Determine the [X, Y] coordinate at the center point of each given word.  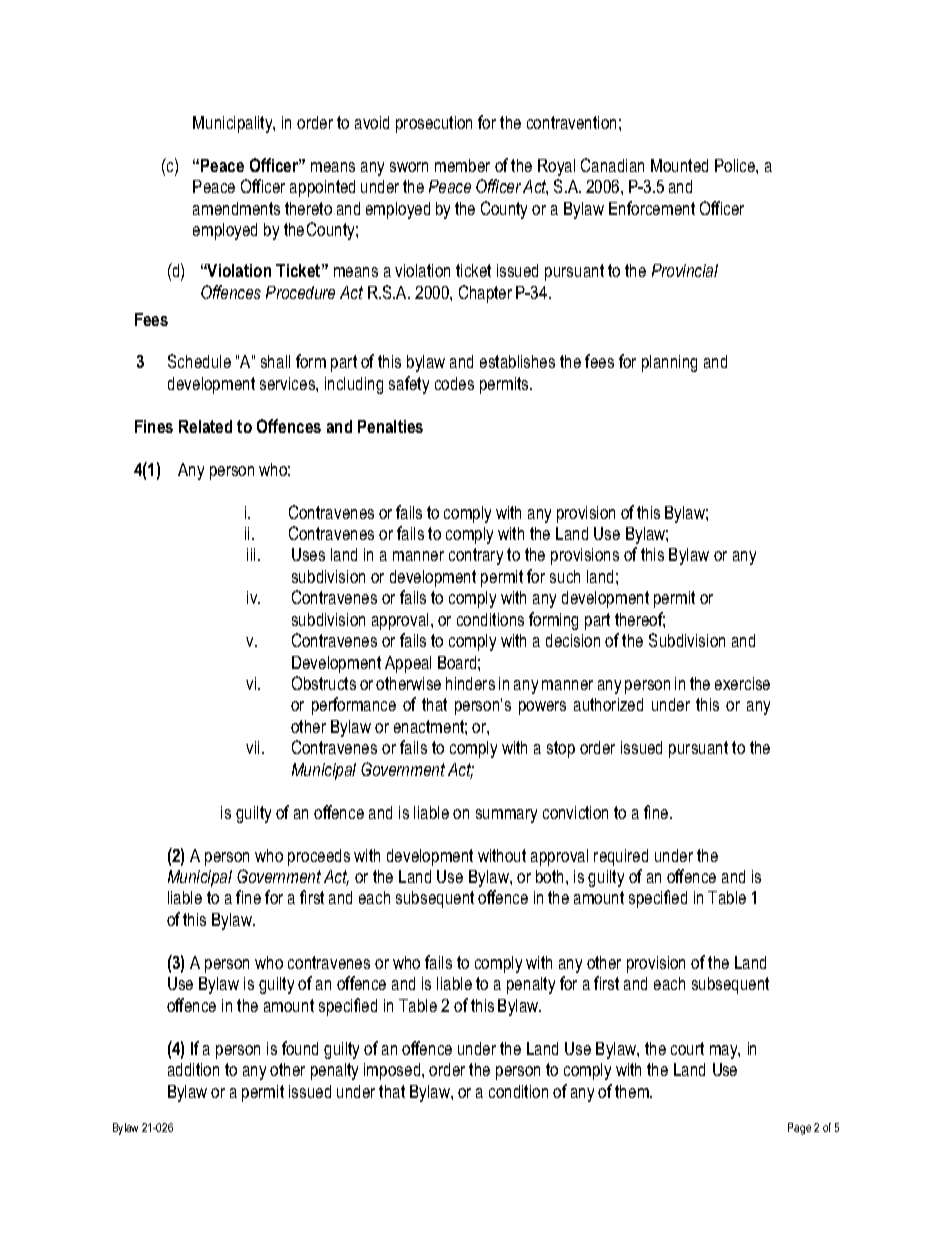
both [551, 876]
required [621, 857]
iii [251, 554]
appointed [322, 188]
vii [254, 747]
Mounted [679, 165]
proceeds [319, 857]
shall [275, 361]
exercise [742, 683]
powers [542, 708]
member [462, 165]
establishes [517, 361]
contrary [476, 556]
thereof [640, 620]
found [300, 1048]
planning [669, 363]
